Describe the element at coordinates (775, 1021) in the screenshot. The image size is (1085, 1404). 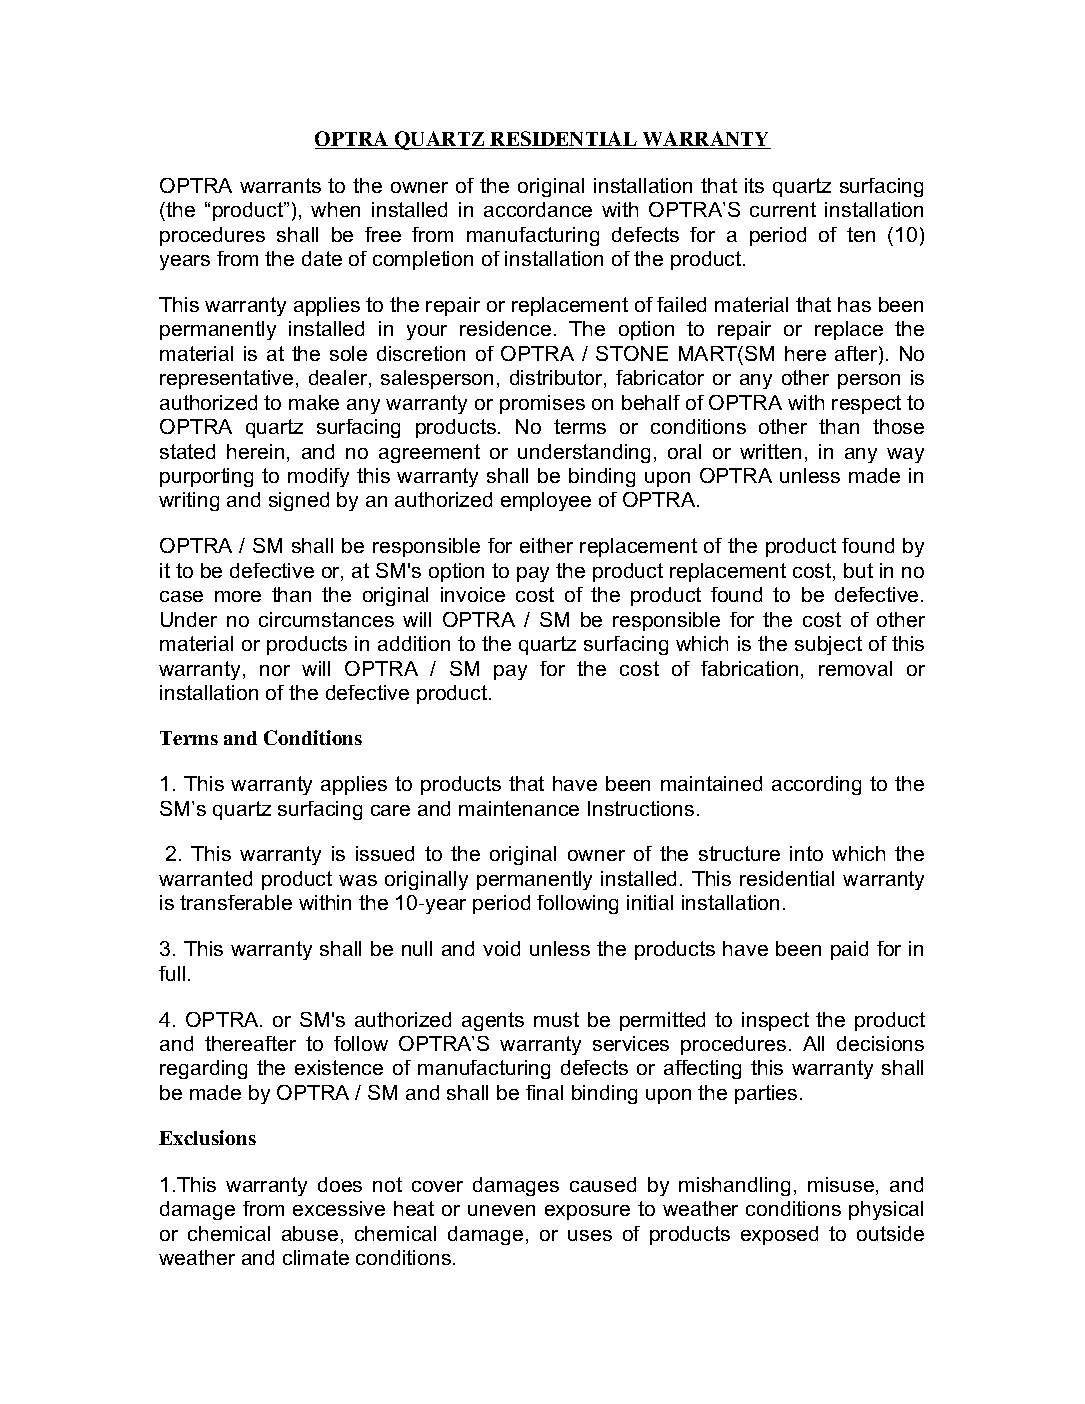
I see `inspect` at that location.
